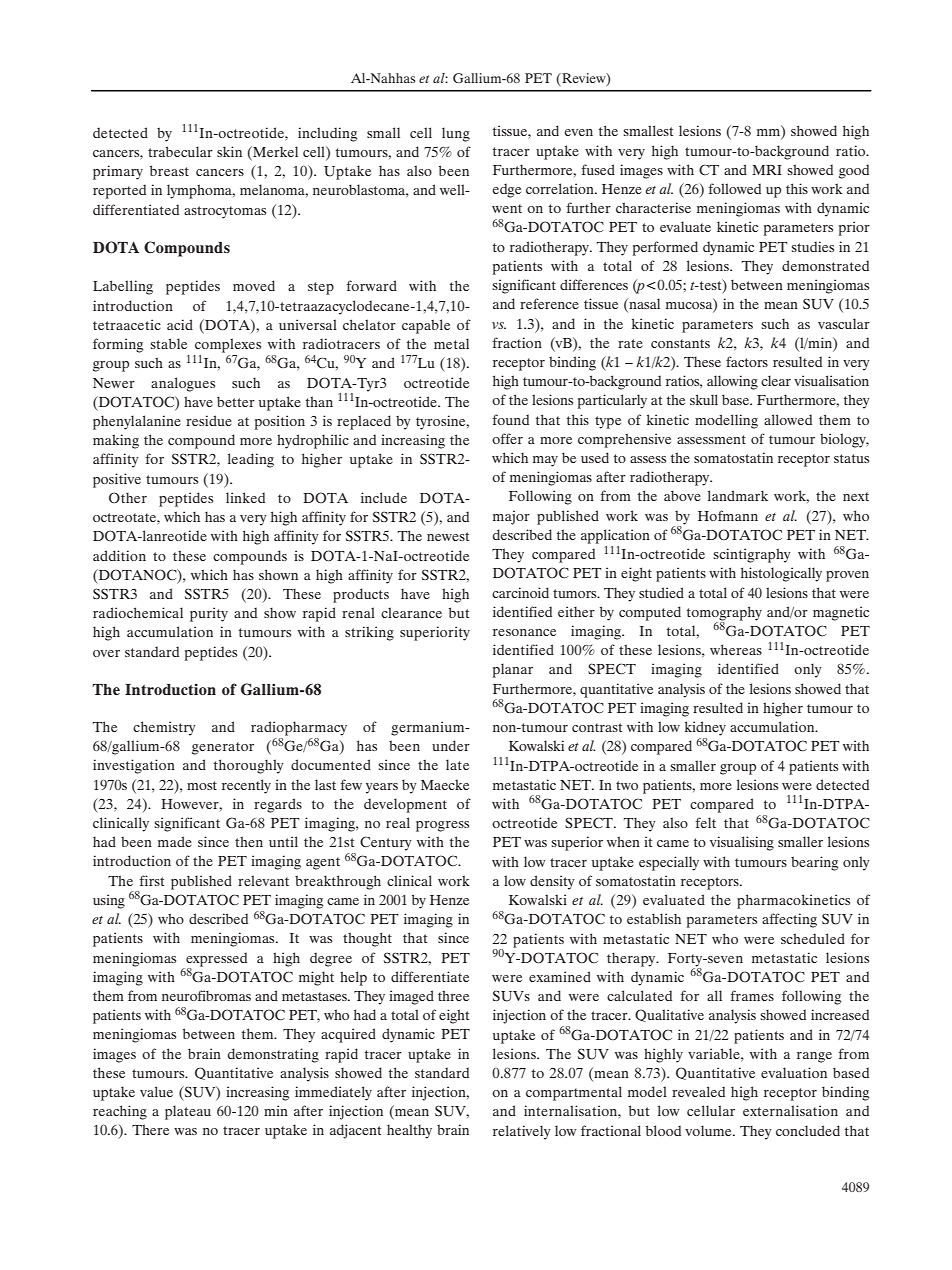 Image resolution: width=952 pixels, height=1270 pixels. Describe the element at coordinates (524, 632) in the screenshot. I see `resonance` at that location.
